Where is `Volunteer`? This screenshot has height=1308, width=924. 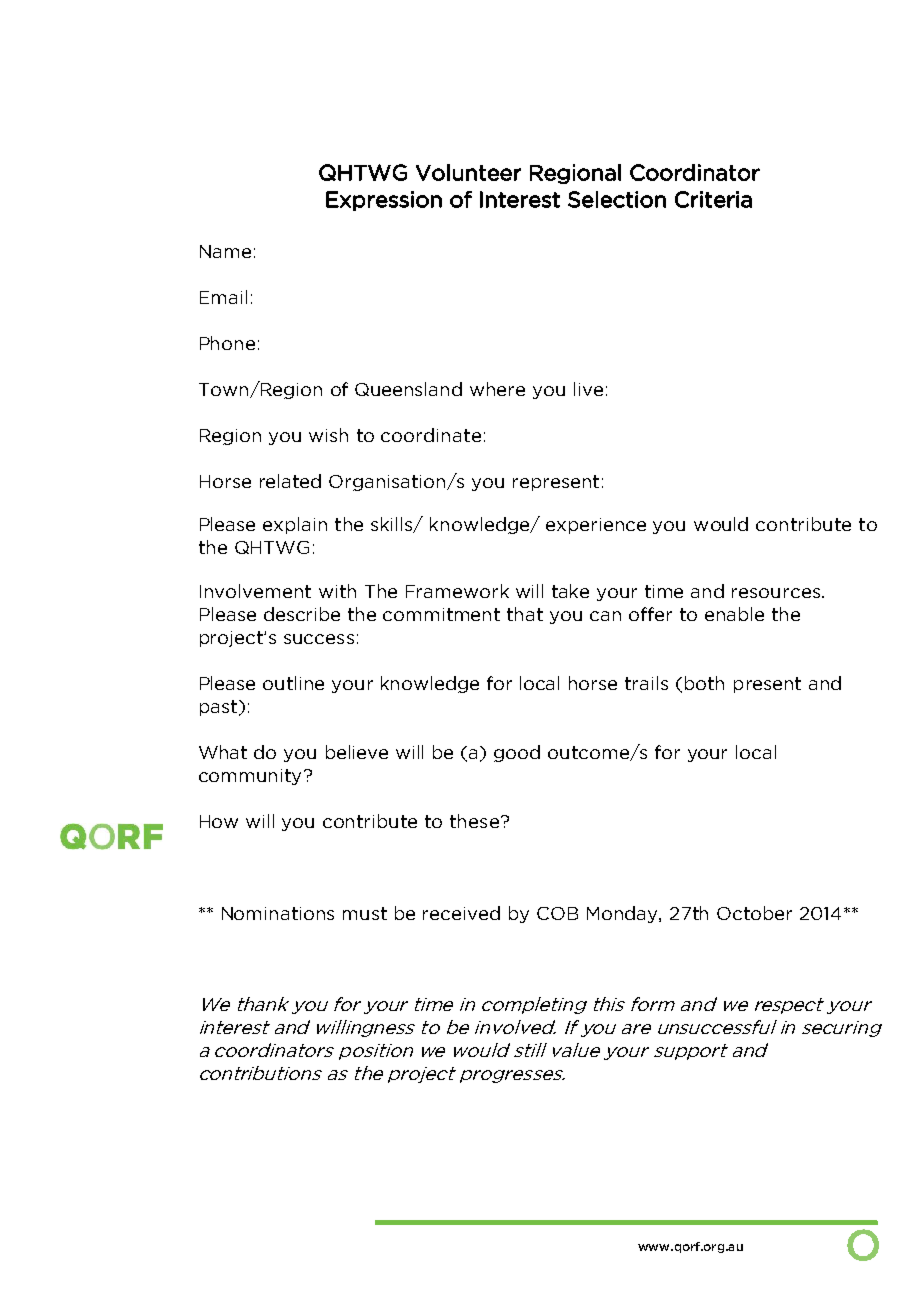 Volunteer is located at coordinates (468, 172).
